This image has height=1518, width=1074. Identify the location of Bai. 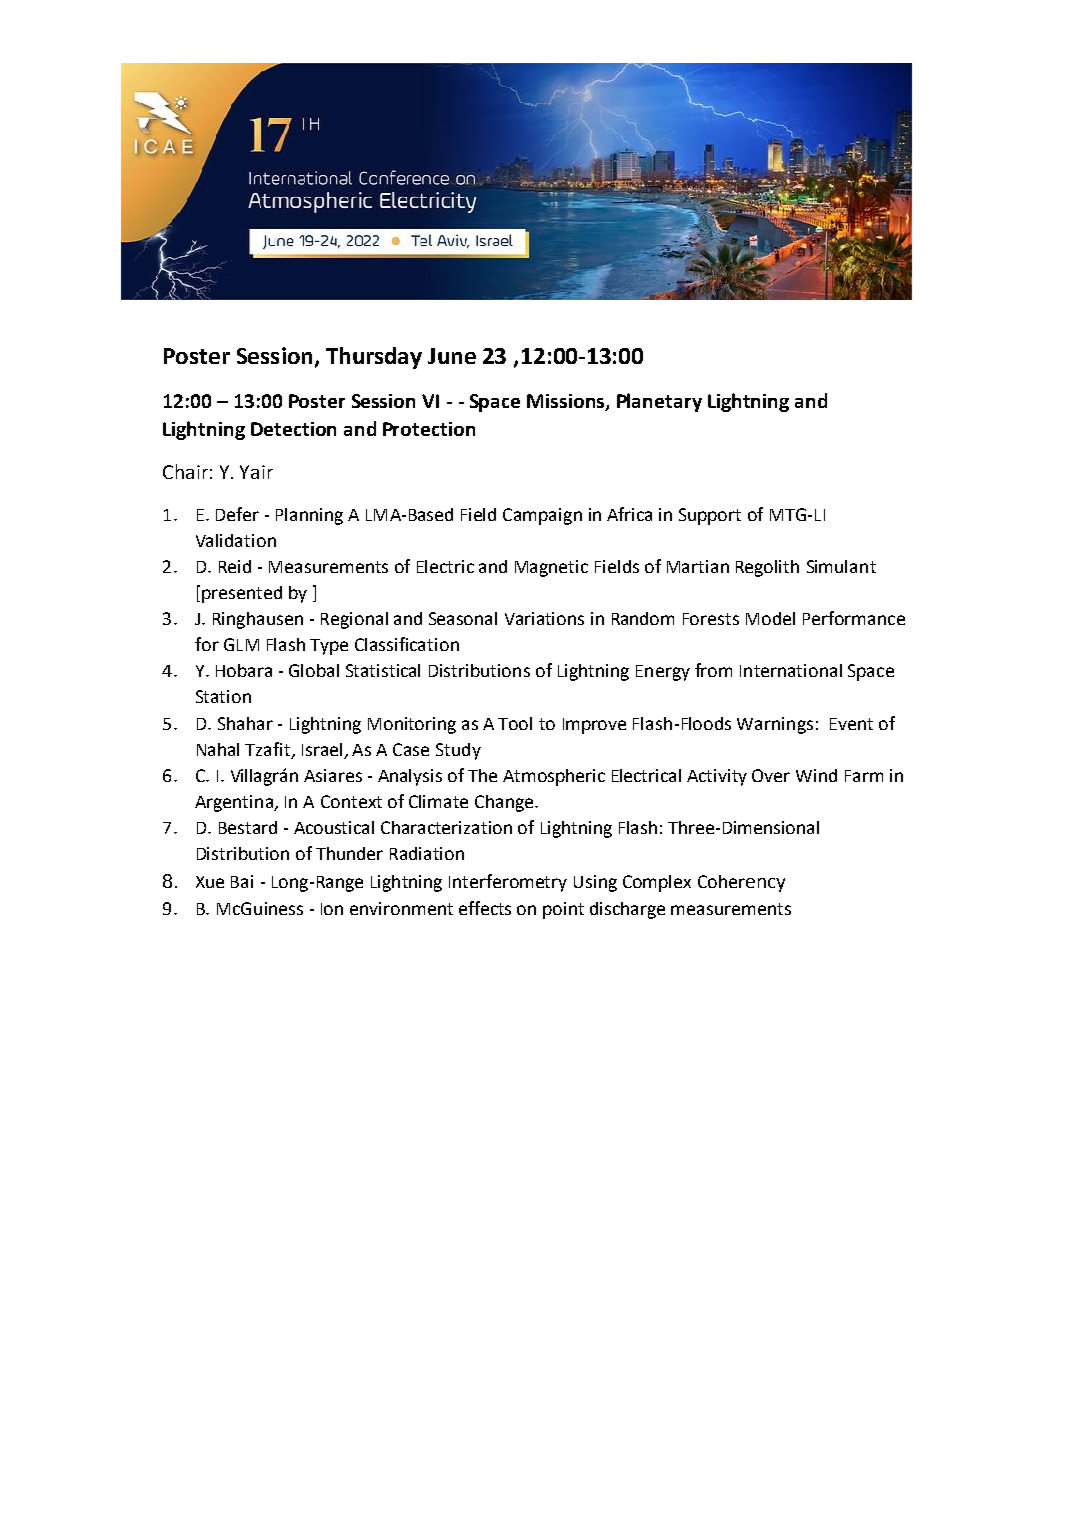
(242, 881).
